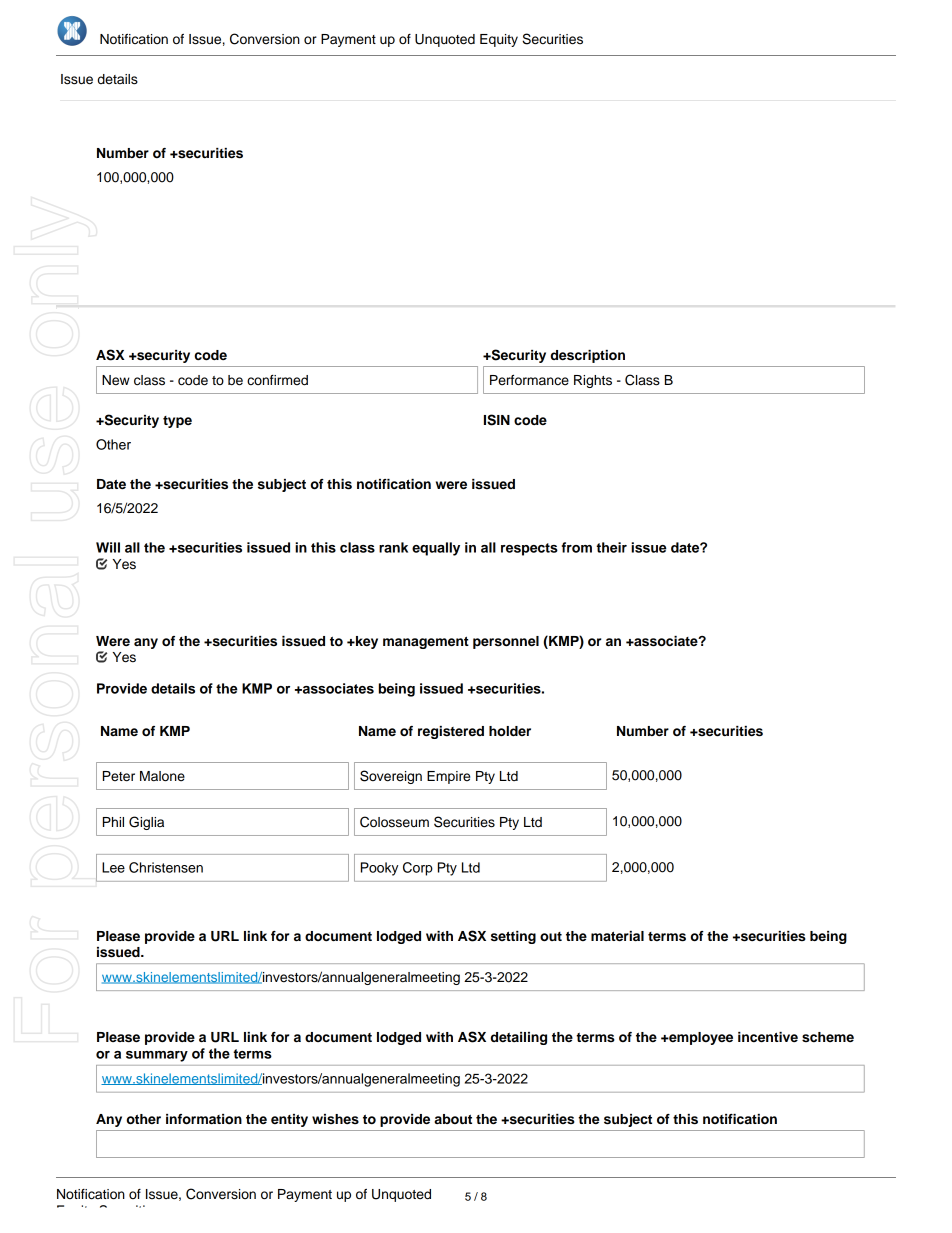 This screenshot has width=952, height=1233. I want to click on New, so click(116, 380).
